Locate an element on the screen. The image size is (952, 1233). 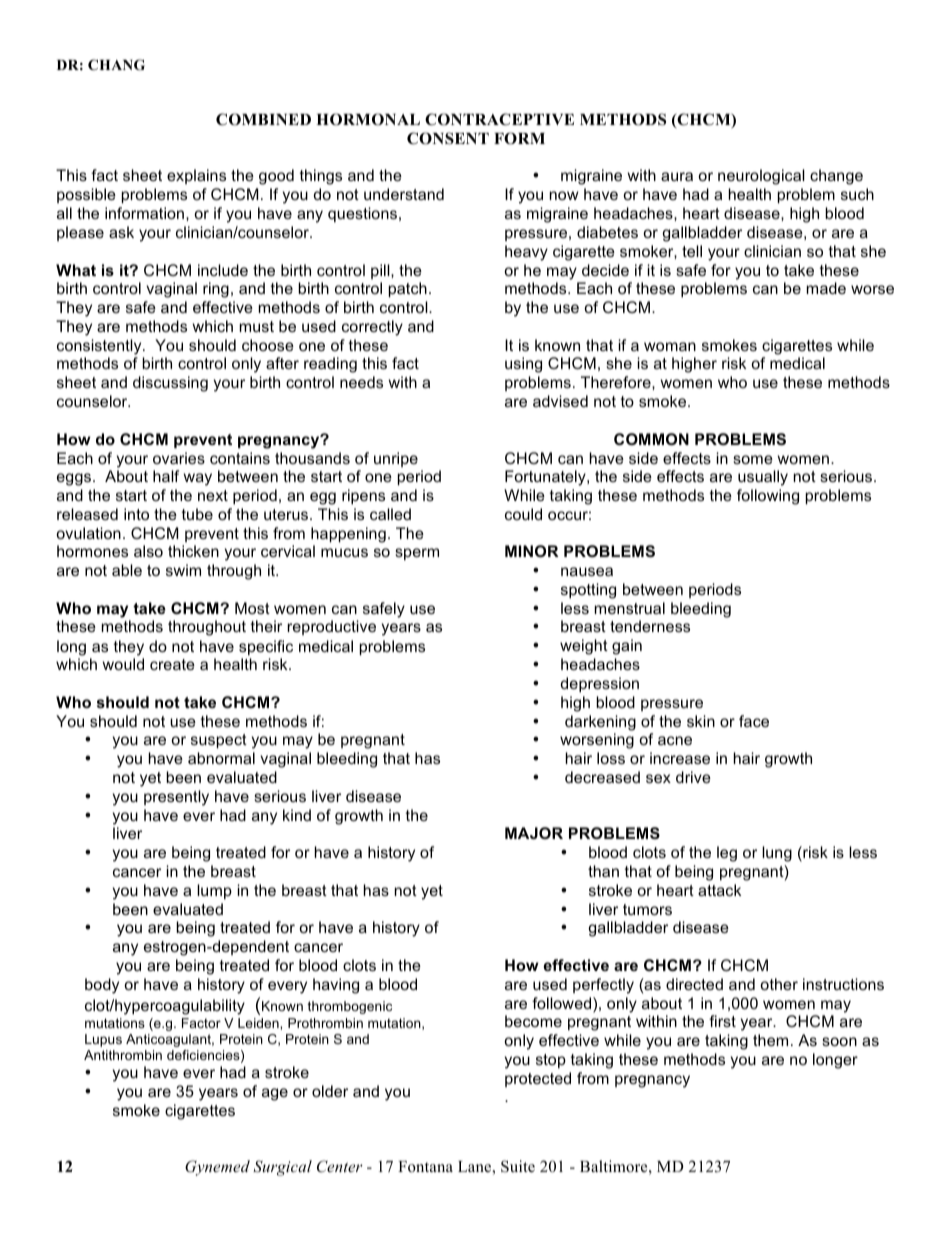
CONSENT is located at coordinates (448, 138).
